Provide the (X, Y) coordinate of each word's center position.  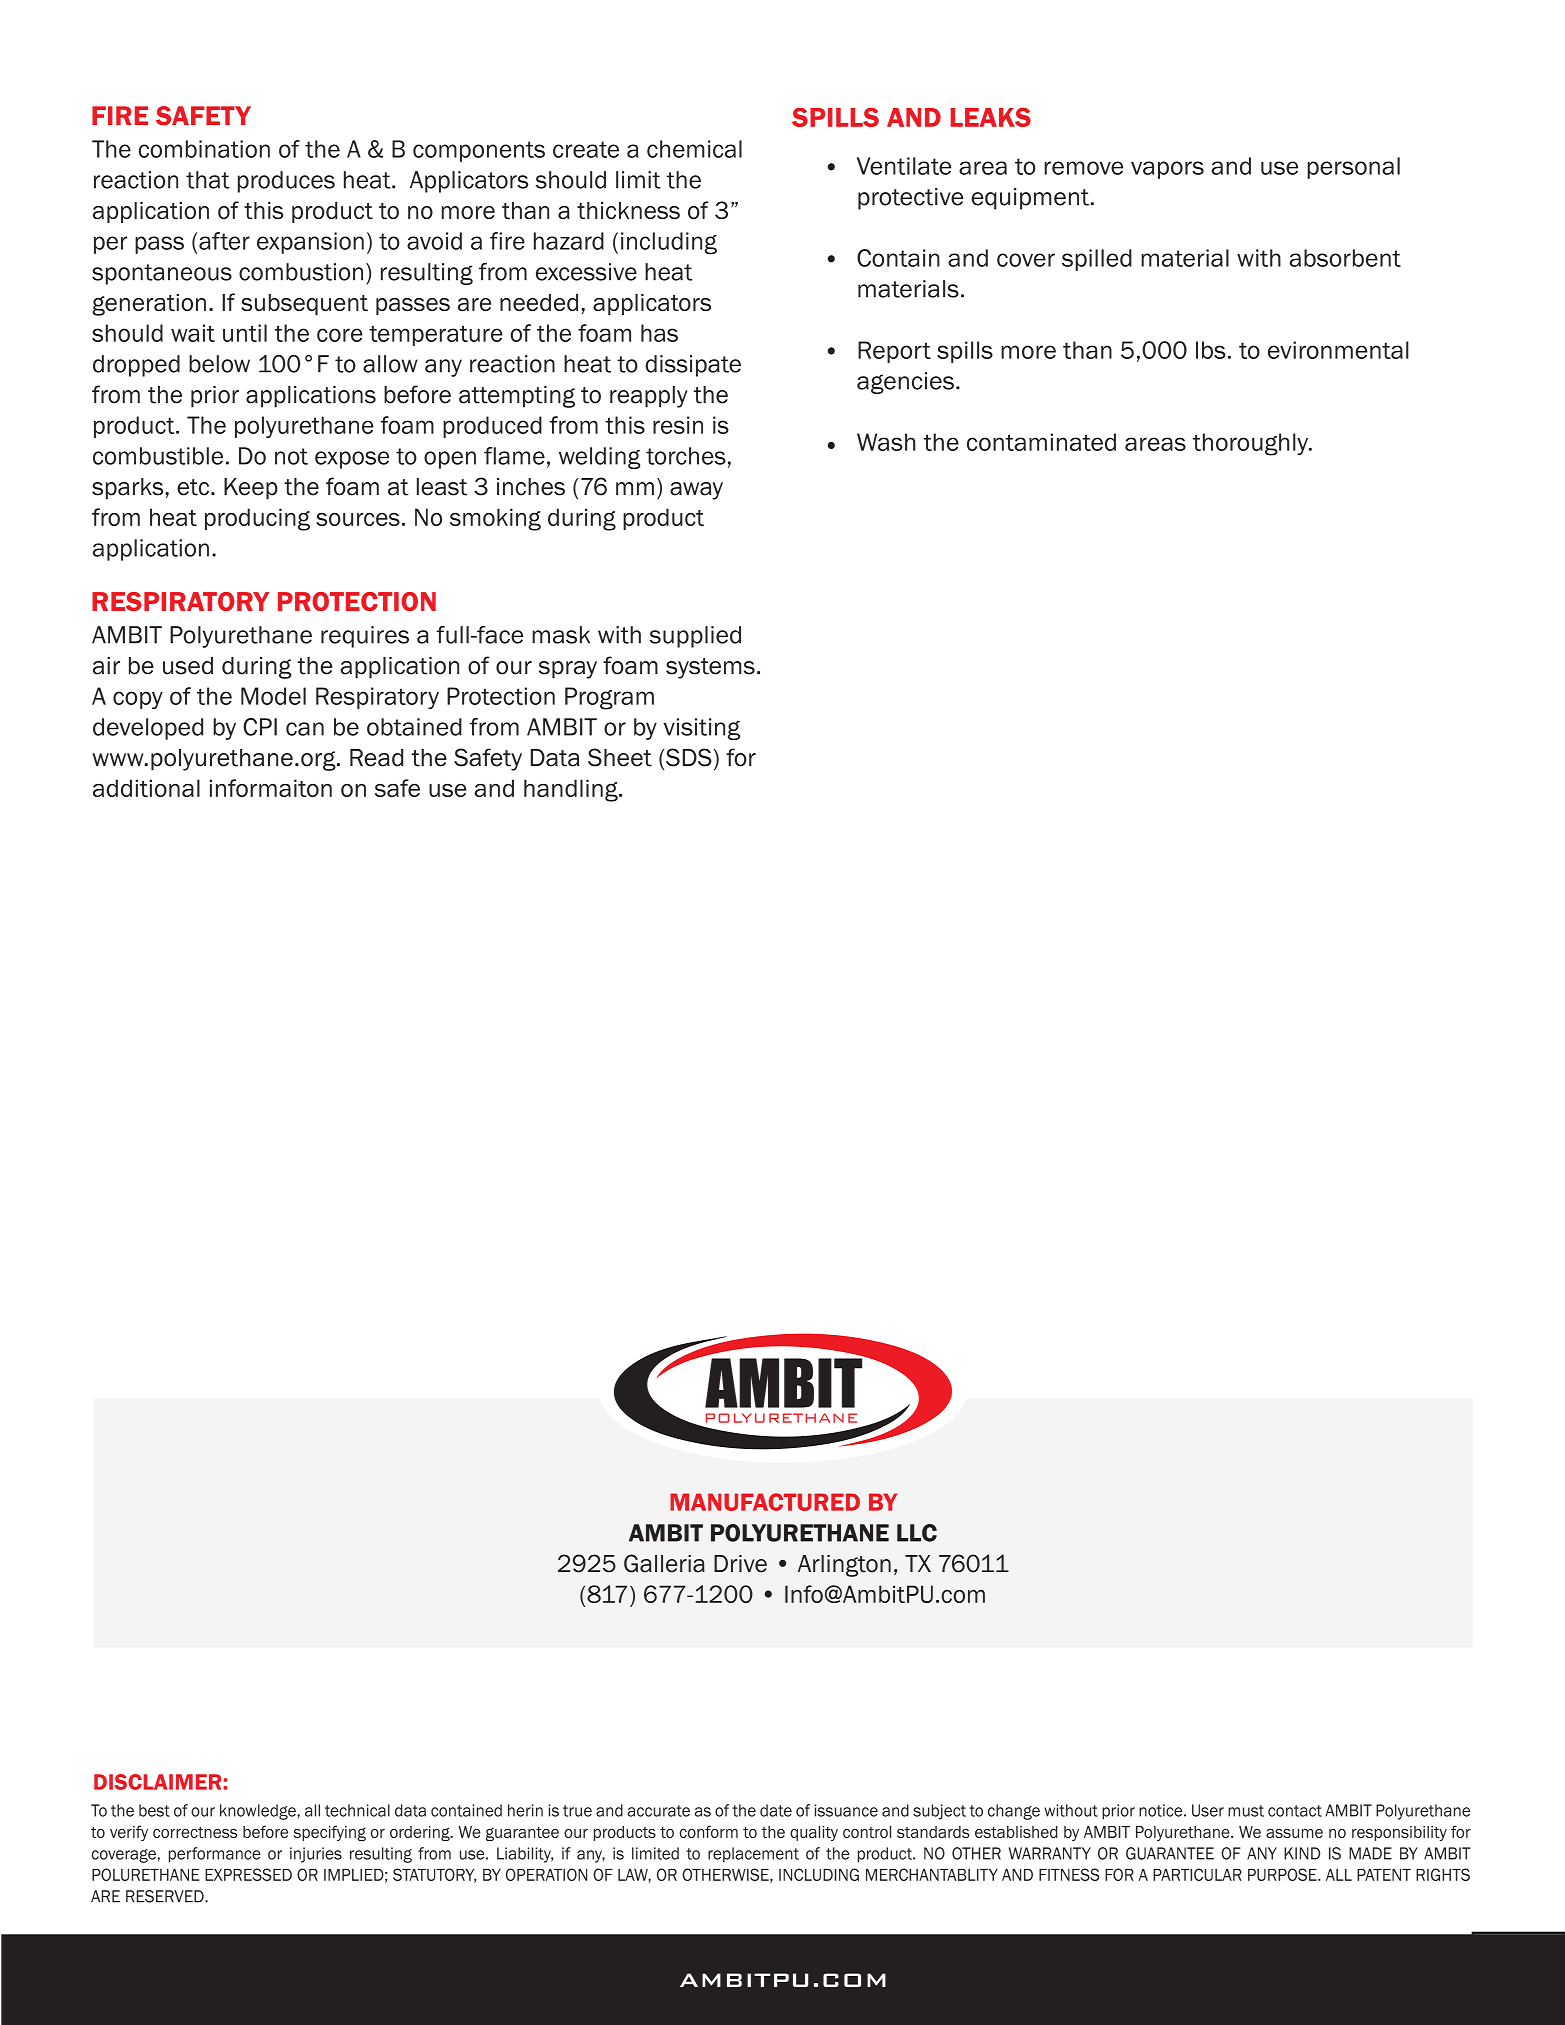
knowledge (259, 1812)
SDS (688, 757)
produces (286, 182)
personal (1353, 168)
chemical (694, 149)
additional (146, 788)
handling (572, 790)
